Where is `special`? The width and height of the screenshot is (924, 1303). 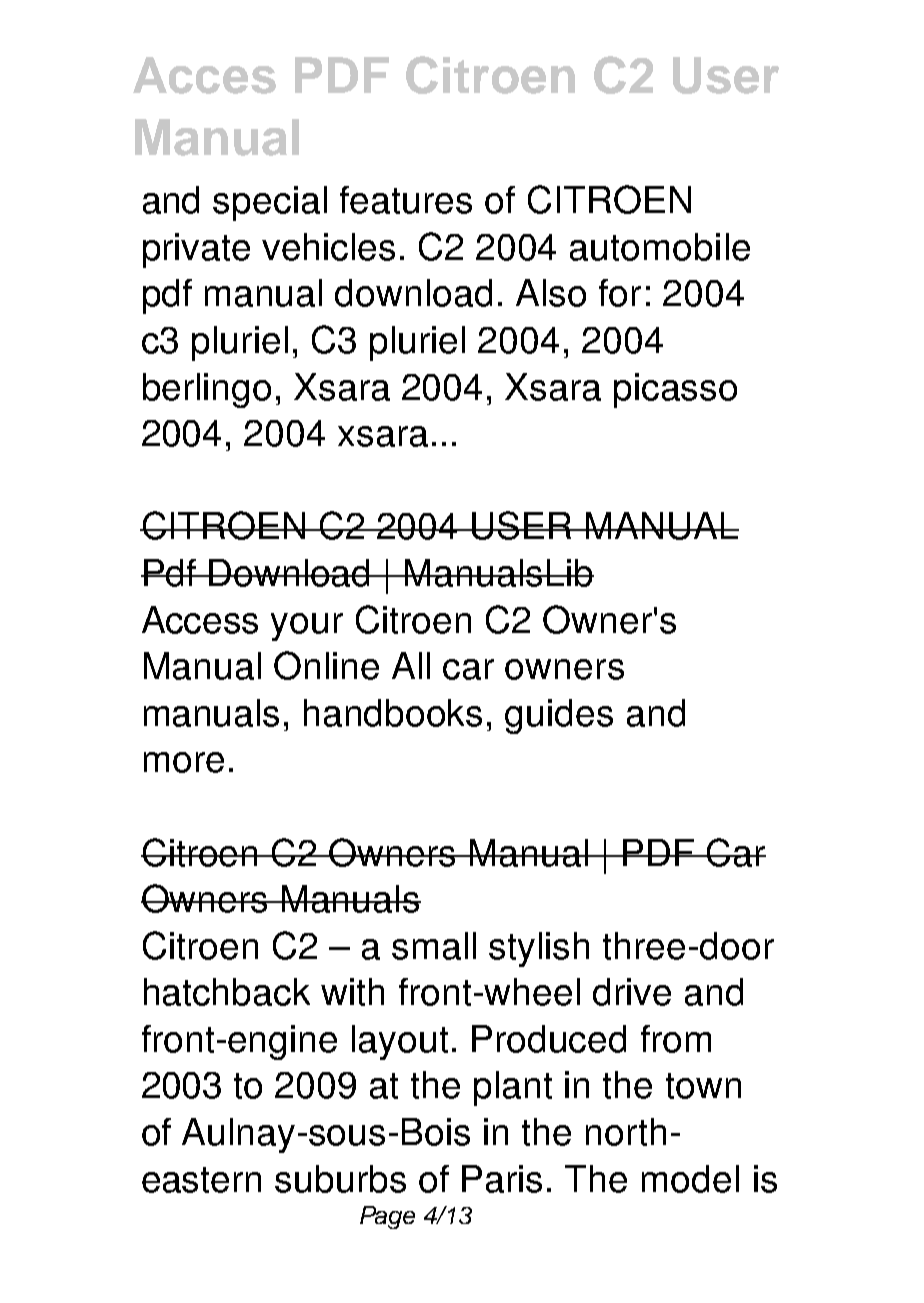
special is located at coordinates (270, 203).
